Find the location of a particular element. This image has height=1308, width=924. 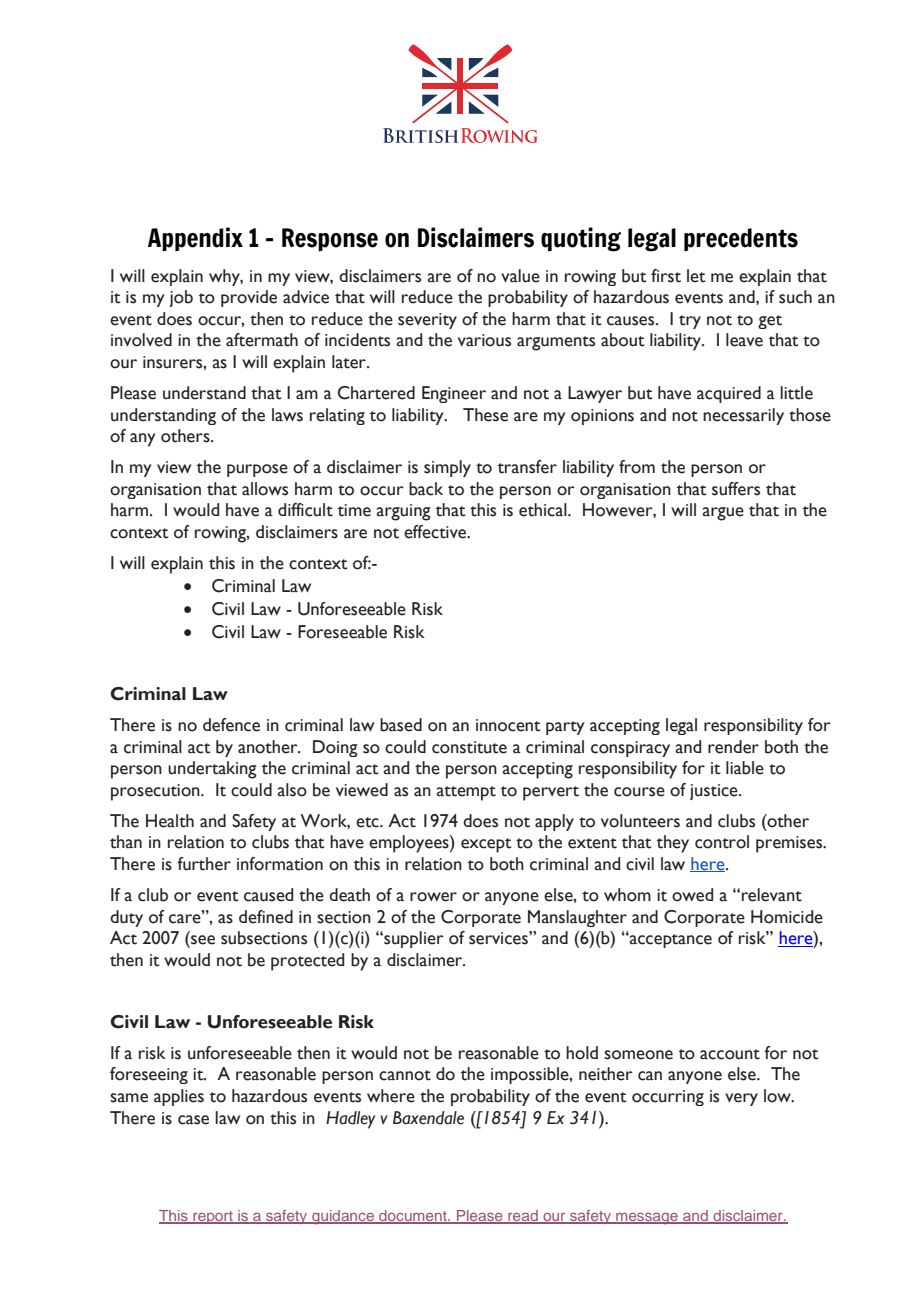

read is located at coordinates (523, 1217).
